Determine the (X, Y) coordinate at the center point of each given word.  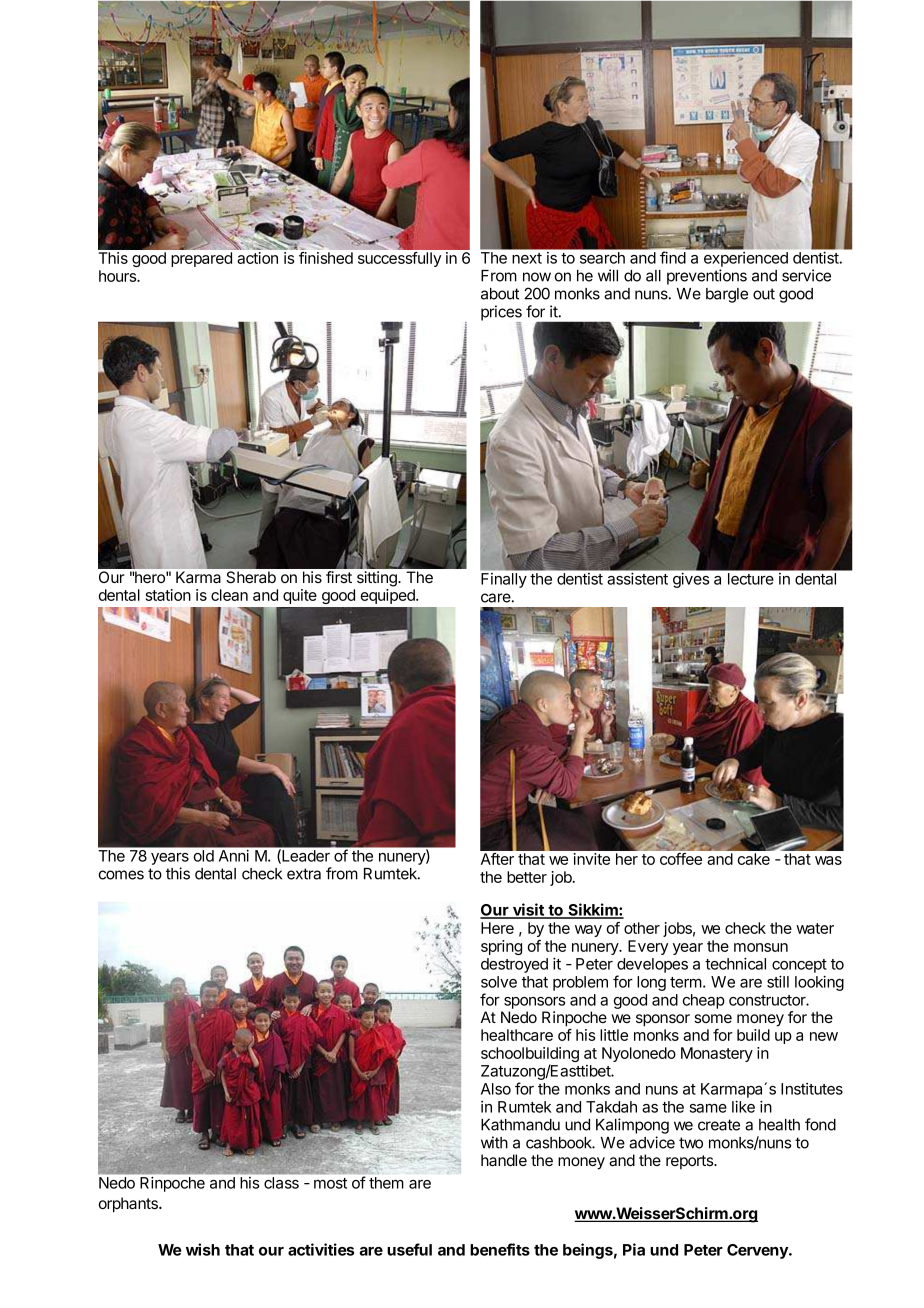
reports (691, 1162)
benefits (500, 1249)
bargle (727, 295)
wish (203, 1249)
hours (119, 276)
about (500, 294)
